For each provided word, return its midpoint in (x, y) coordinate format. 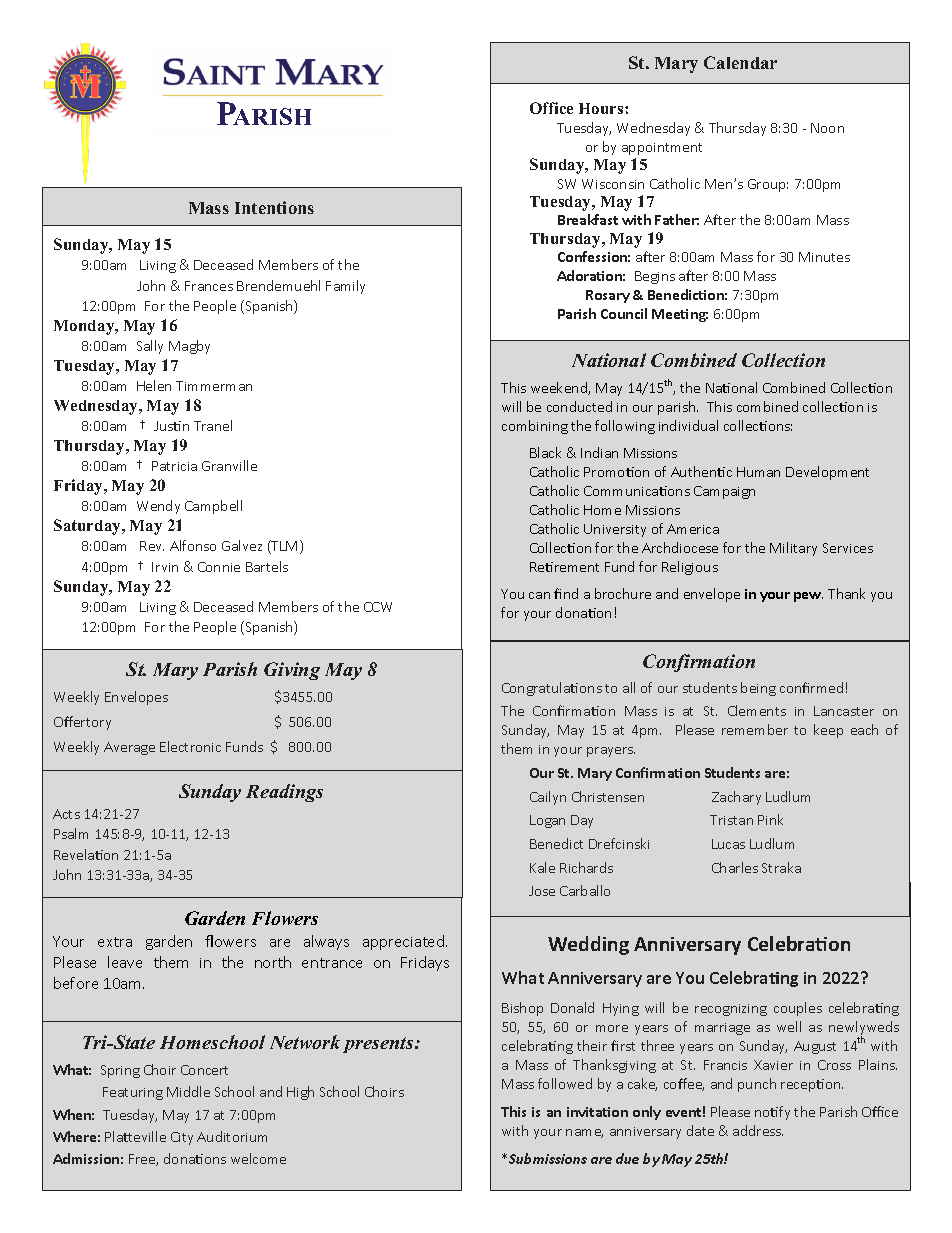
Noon (827, 128)
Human (758, 472)
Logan (547, 821)
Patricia (174, 466)
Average (129, 748)
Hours (602, 108)
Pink (770, 819)
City (182, 1138)
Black (545, 452)
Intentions (274, 207)
